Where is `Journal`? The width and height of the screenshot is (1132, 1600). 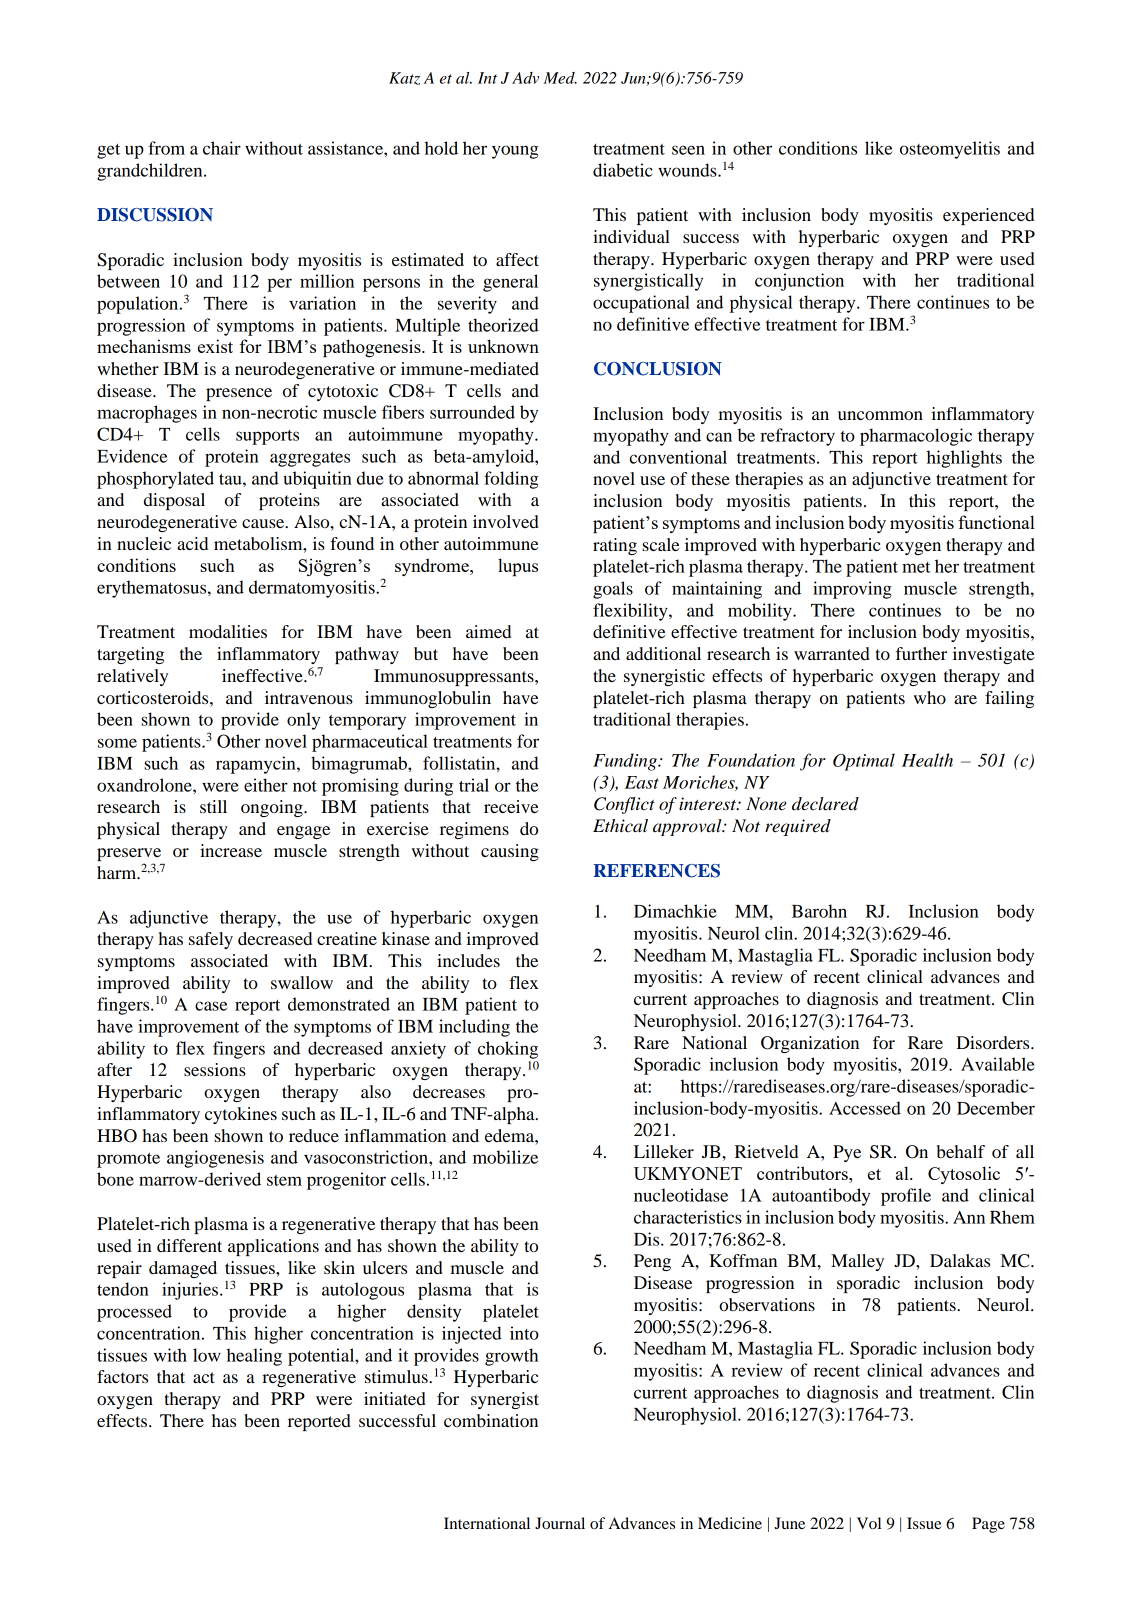 Journal is located at coordinates (560, 1523).
